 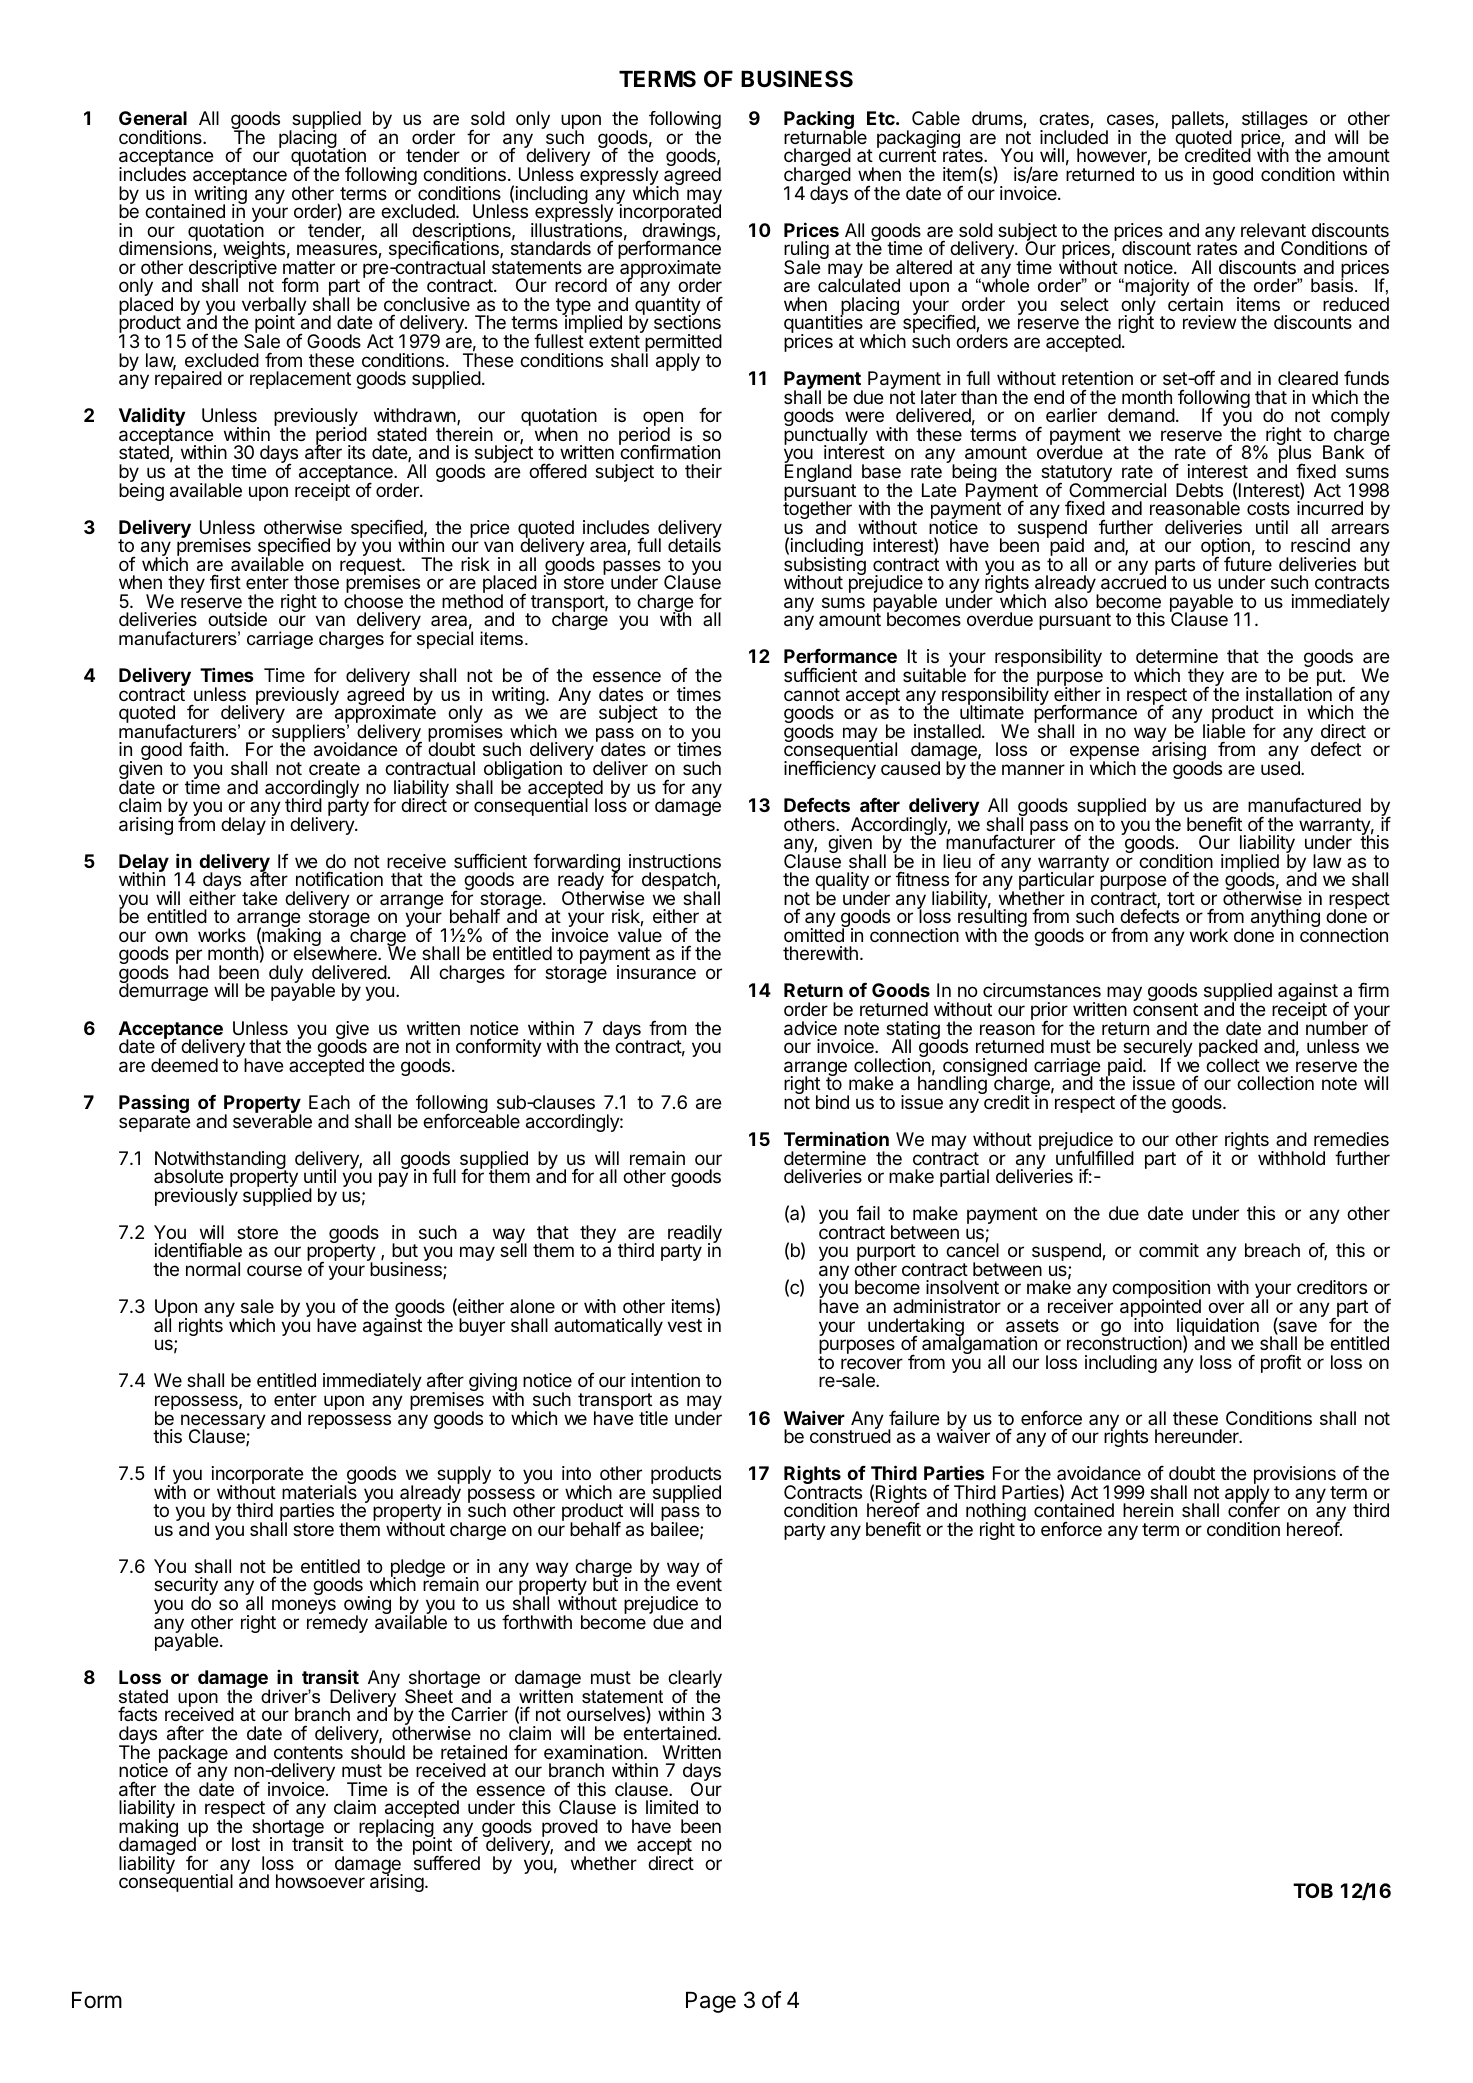 I want to click on necessary, so click(x=223, y=1422).
